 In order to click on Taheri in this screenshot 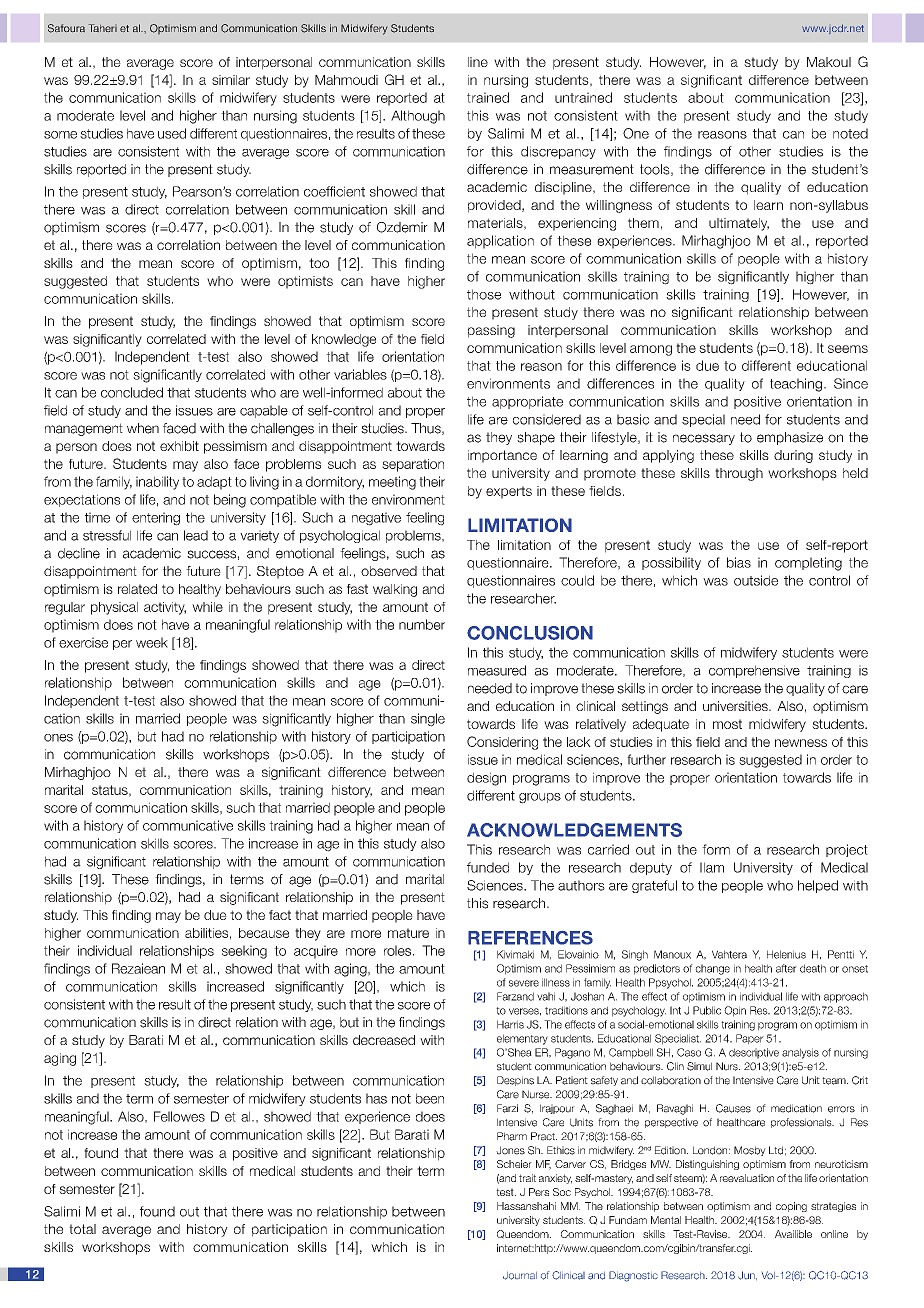, I will do `click(103, 28)`.
